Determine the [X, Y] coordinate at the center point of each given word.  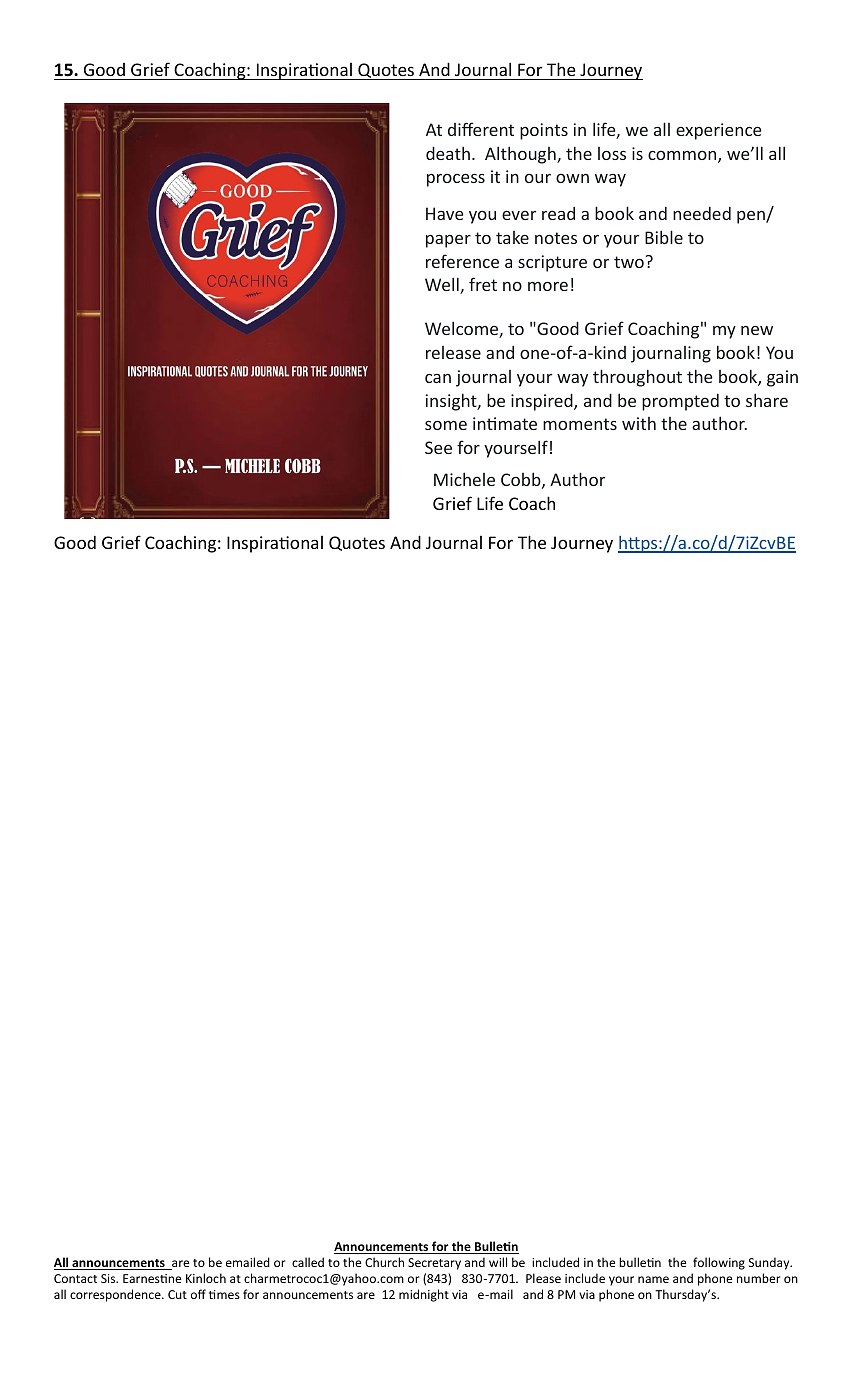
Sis [109, 1278]
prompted [680, 402]
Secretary [434, 1264]
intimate [505, 423]
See [438, 447]
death [448, 153]
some [446, 425]
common [683, 157]
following [719, 1263]
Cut [177, 1294]
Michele [464, 479]
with [639, 423]
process [456, 180]
